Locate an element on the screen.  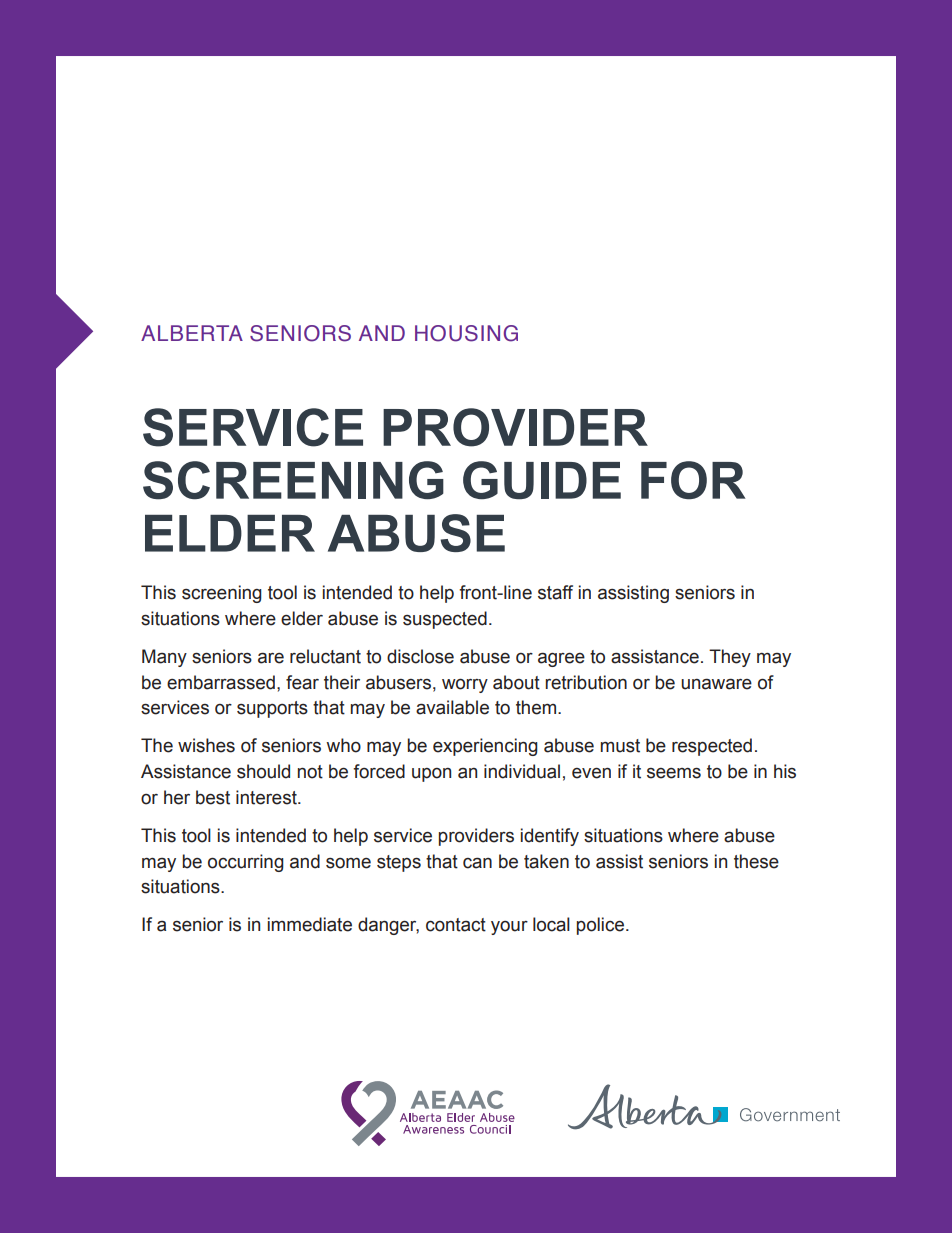
GUIDE is located at coordinates (542, 480).
